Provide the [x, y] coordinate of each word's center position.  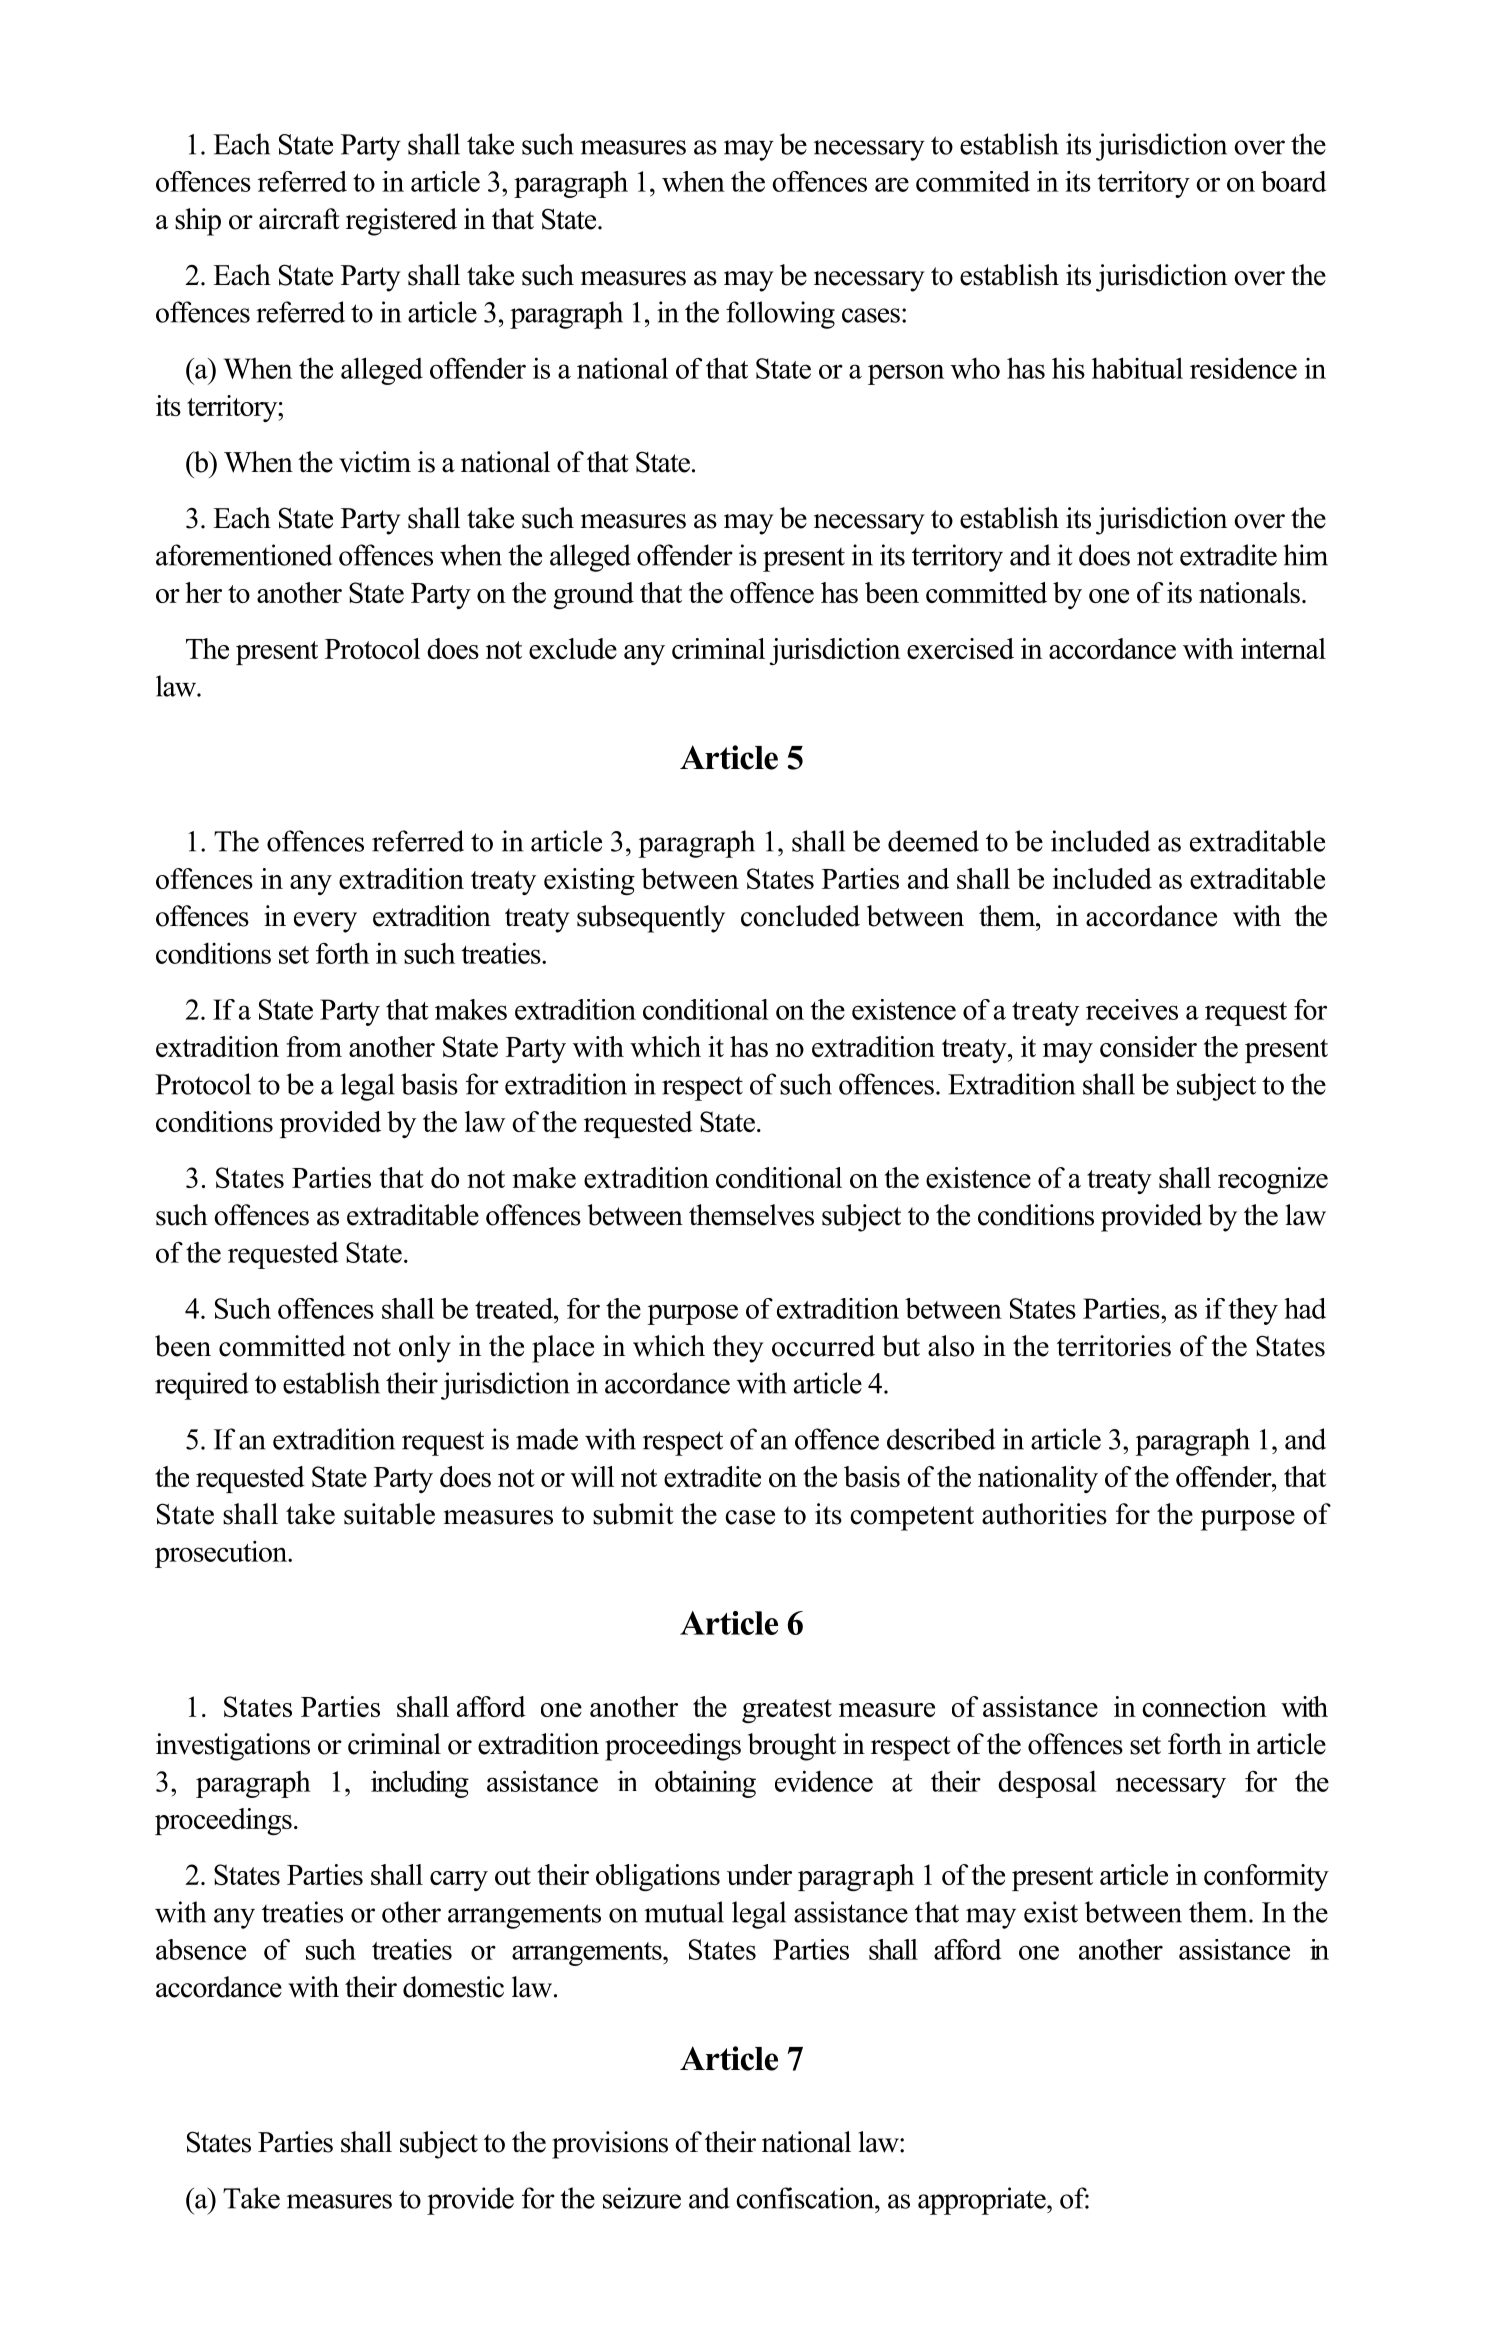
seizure [642, 2198]
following [780, 315]
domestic [453, 1987]
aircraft [299, 219]
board [1293, 181]
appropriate [983, 2201]
